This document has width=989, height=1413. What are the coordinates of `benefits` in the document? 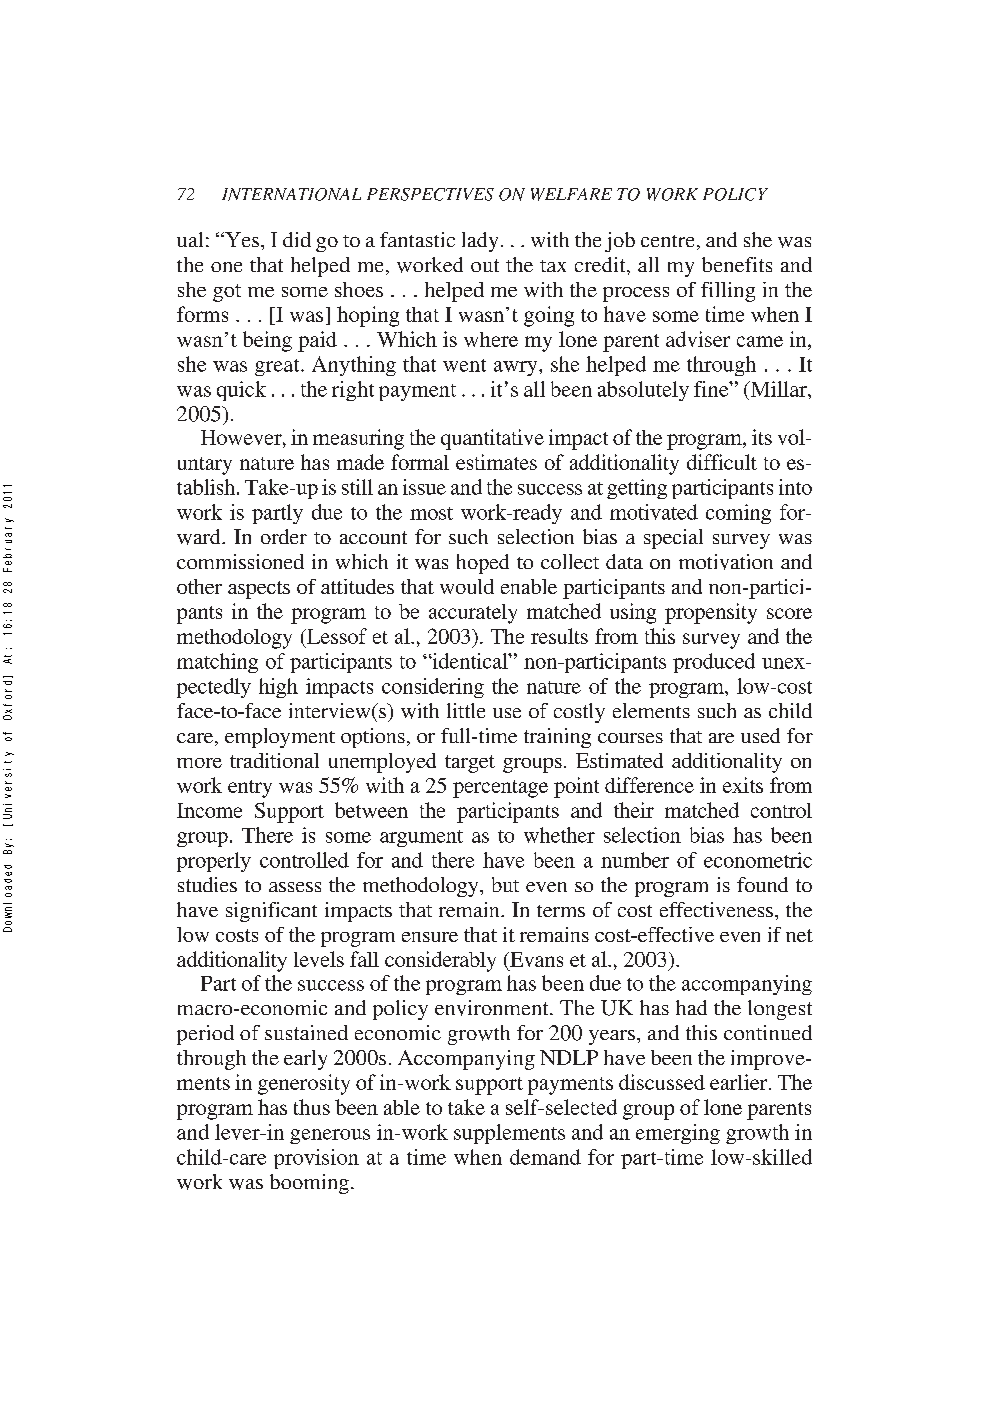 It's located at (737, 264).
